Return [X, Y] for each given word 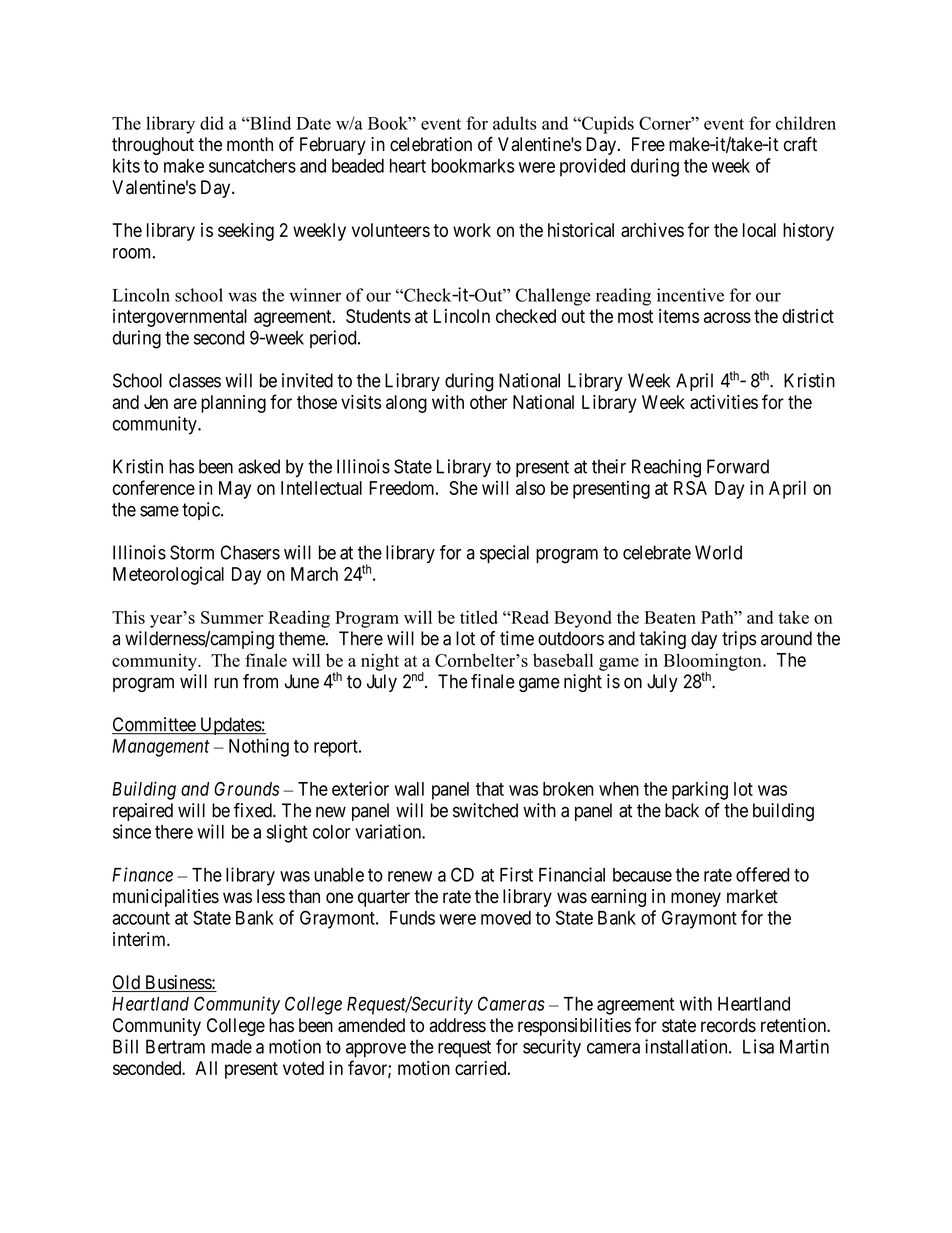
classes [195, 380]
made [231, 1046]
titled [479, 617]
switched [485, 810]
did [212, 123]
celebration [431, 144]
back [682, 810]
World [718, 552]
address [457, 1025]
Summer [232, 617]
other [488, 402]
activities [724, 402]
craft [800, 144]
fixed [254, 810]
